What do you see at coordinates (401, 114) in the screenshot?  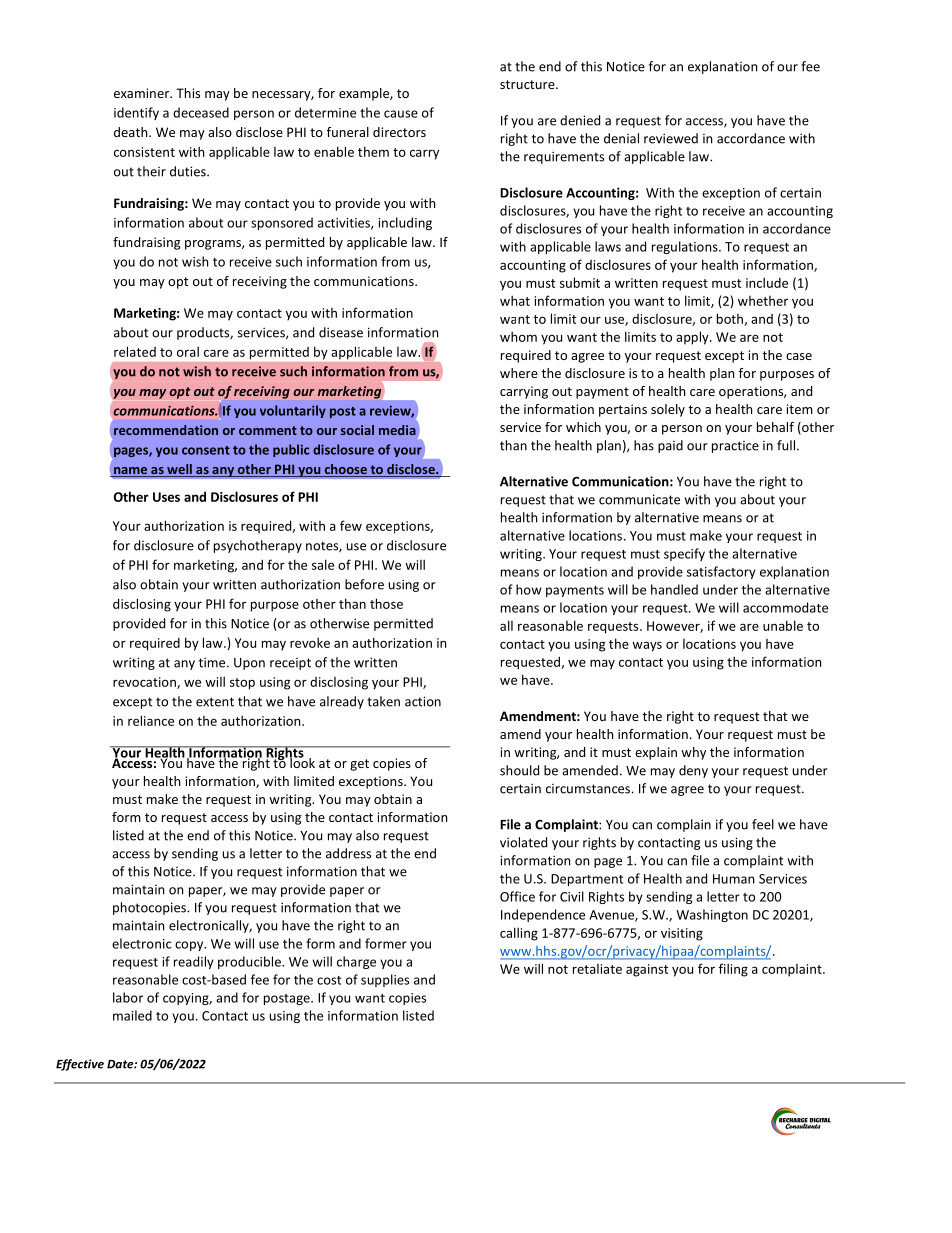 I see `cause` at bounding box center [401, 114].
